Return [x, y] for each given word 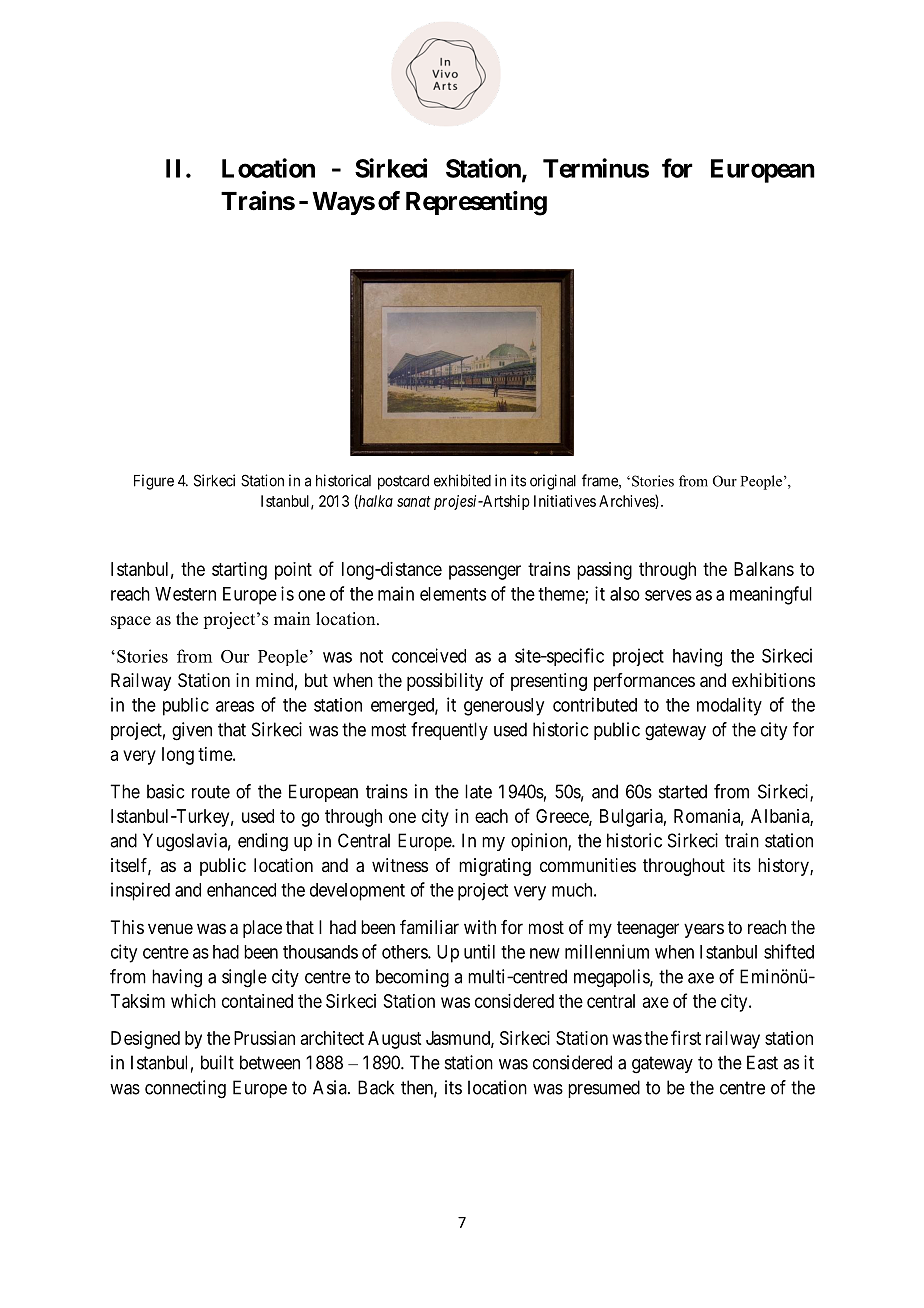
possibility [445, 682]
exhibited [462, 480]
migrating [495, 867]
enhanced [241, 890]
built [217, 1062]
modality [729, 706]
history [784, 867]
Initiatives [565, 501]
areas [235, 706]
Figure [154, 482]
